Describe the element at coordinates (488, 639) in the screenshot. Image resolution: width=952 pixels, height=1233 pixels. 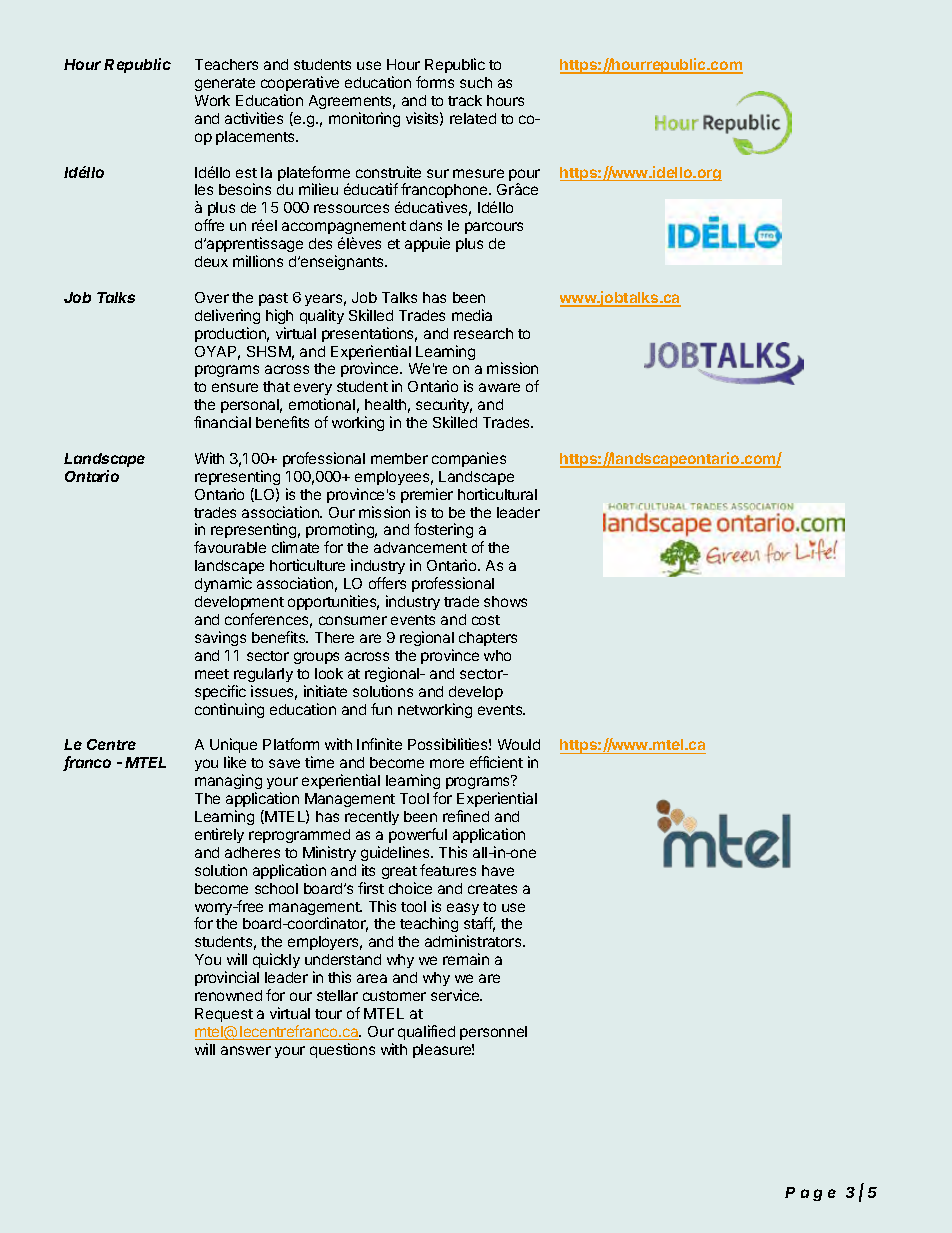
I see `chapters` at that location.
